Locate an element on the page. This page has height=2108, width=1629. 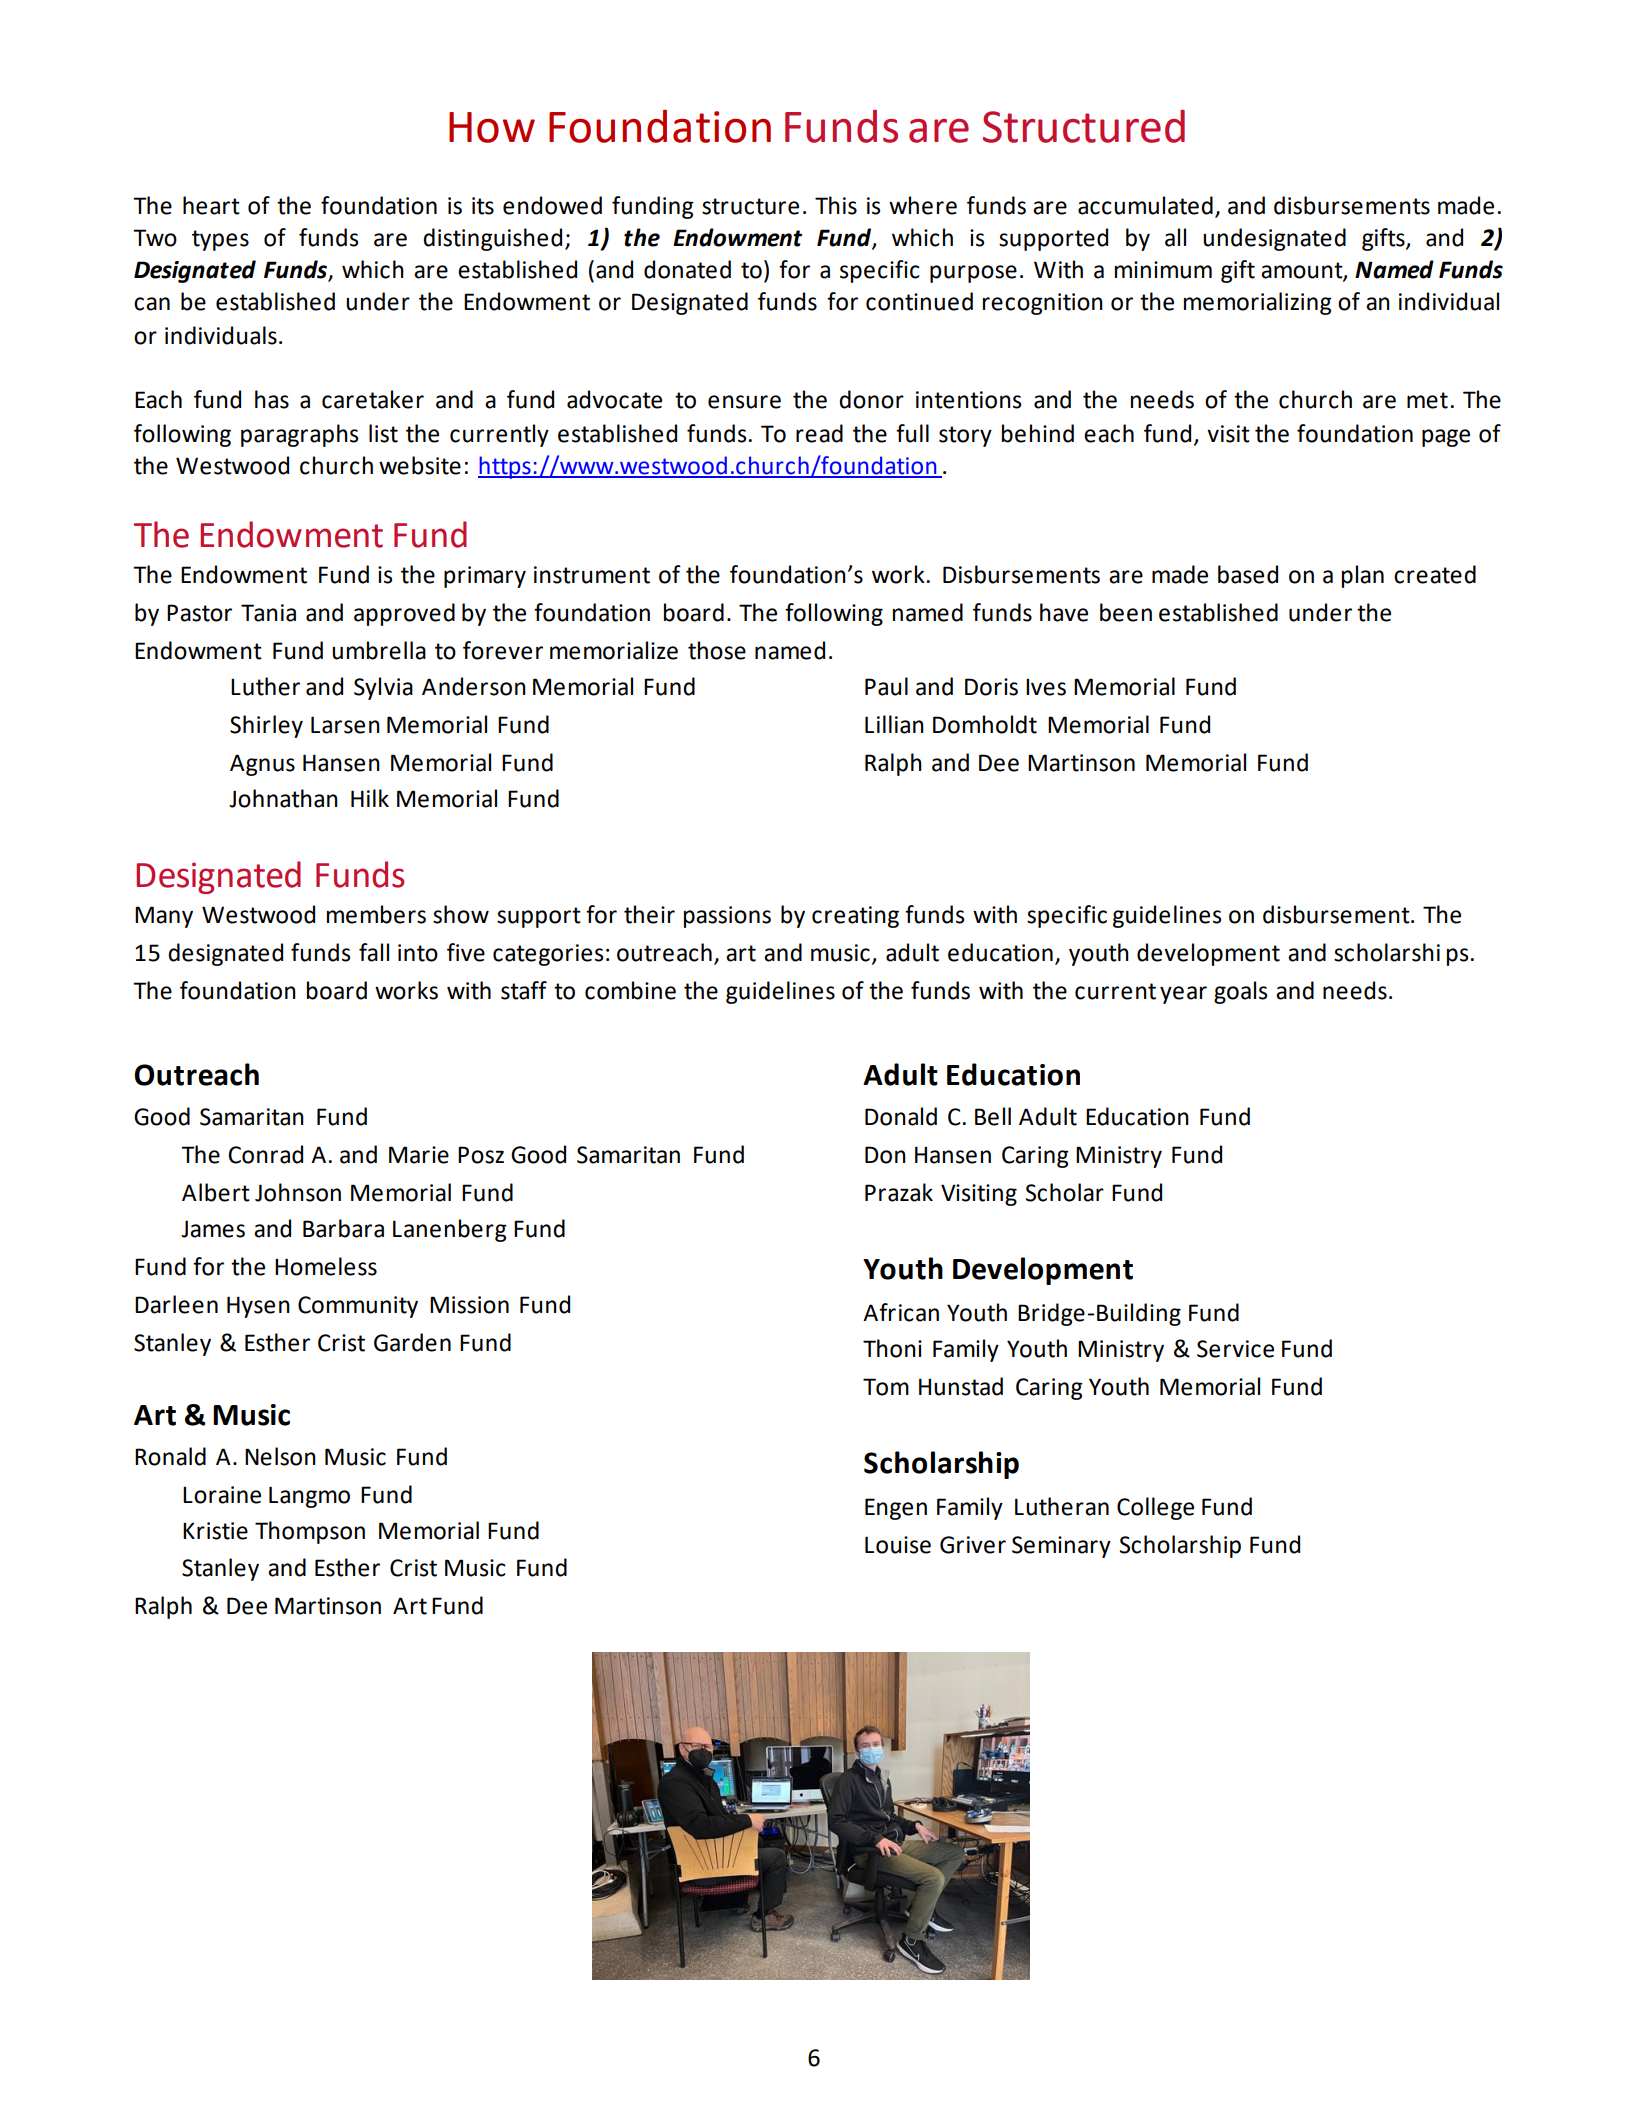
goals is located at coordinates (1240, 992).
